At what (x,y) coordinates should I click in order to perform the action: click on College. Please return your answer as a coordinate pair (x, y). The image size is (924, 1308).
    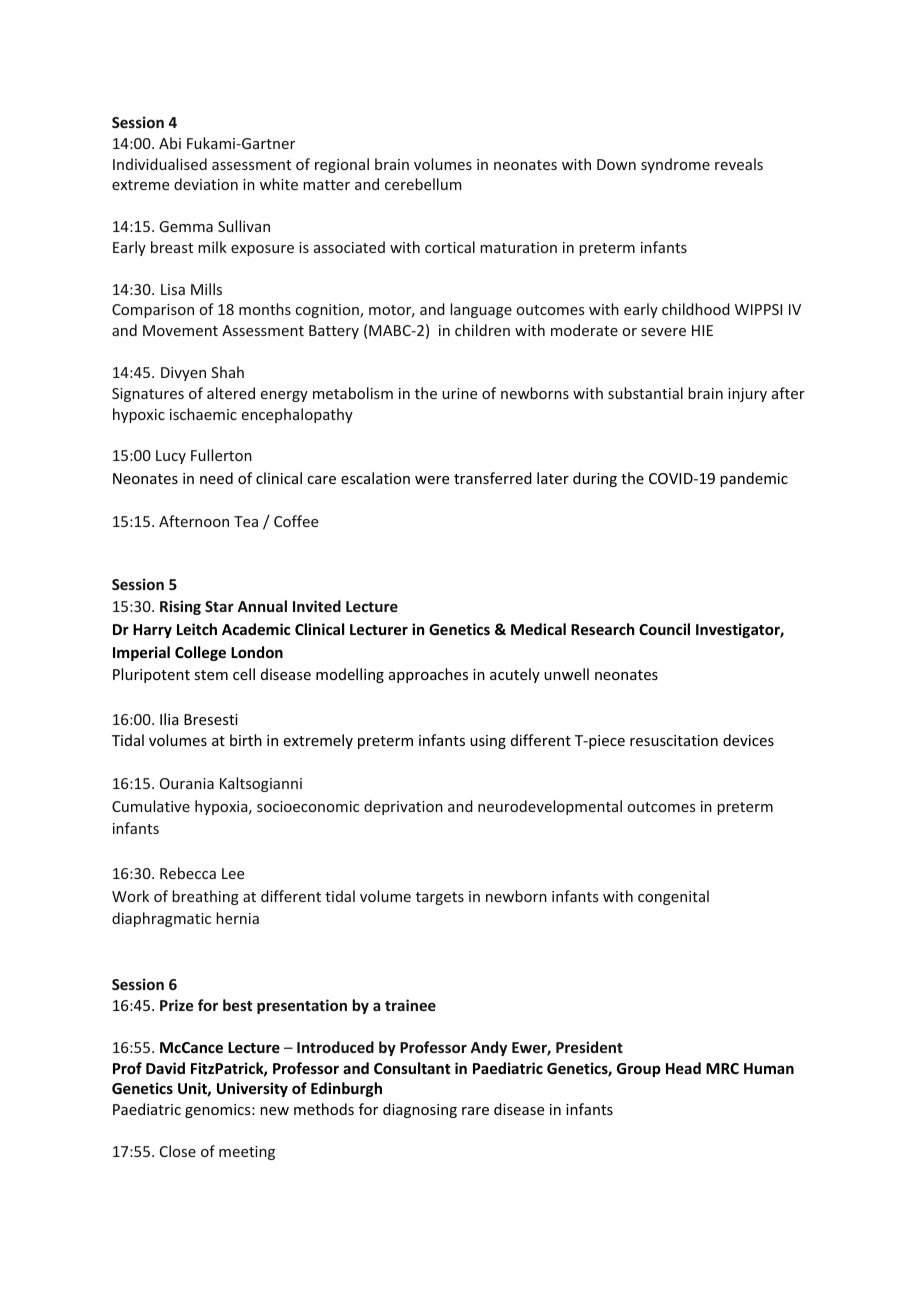
    Looking at the image, I should click on (200, 653).
